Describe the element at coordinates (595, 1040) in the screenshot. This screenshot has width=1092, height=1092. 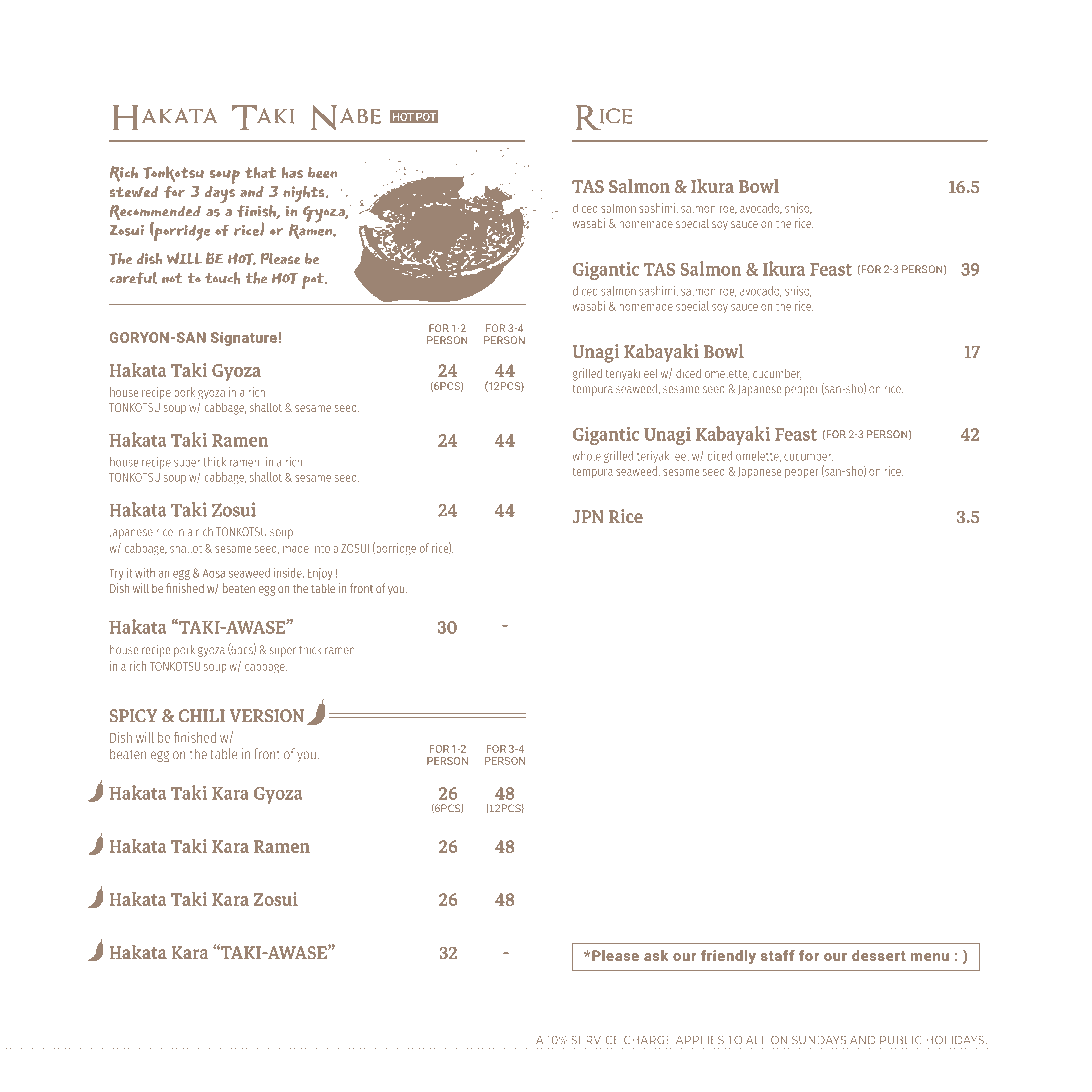
I see `SERVICE` at that location.
